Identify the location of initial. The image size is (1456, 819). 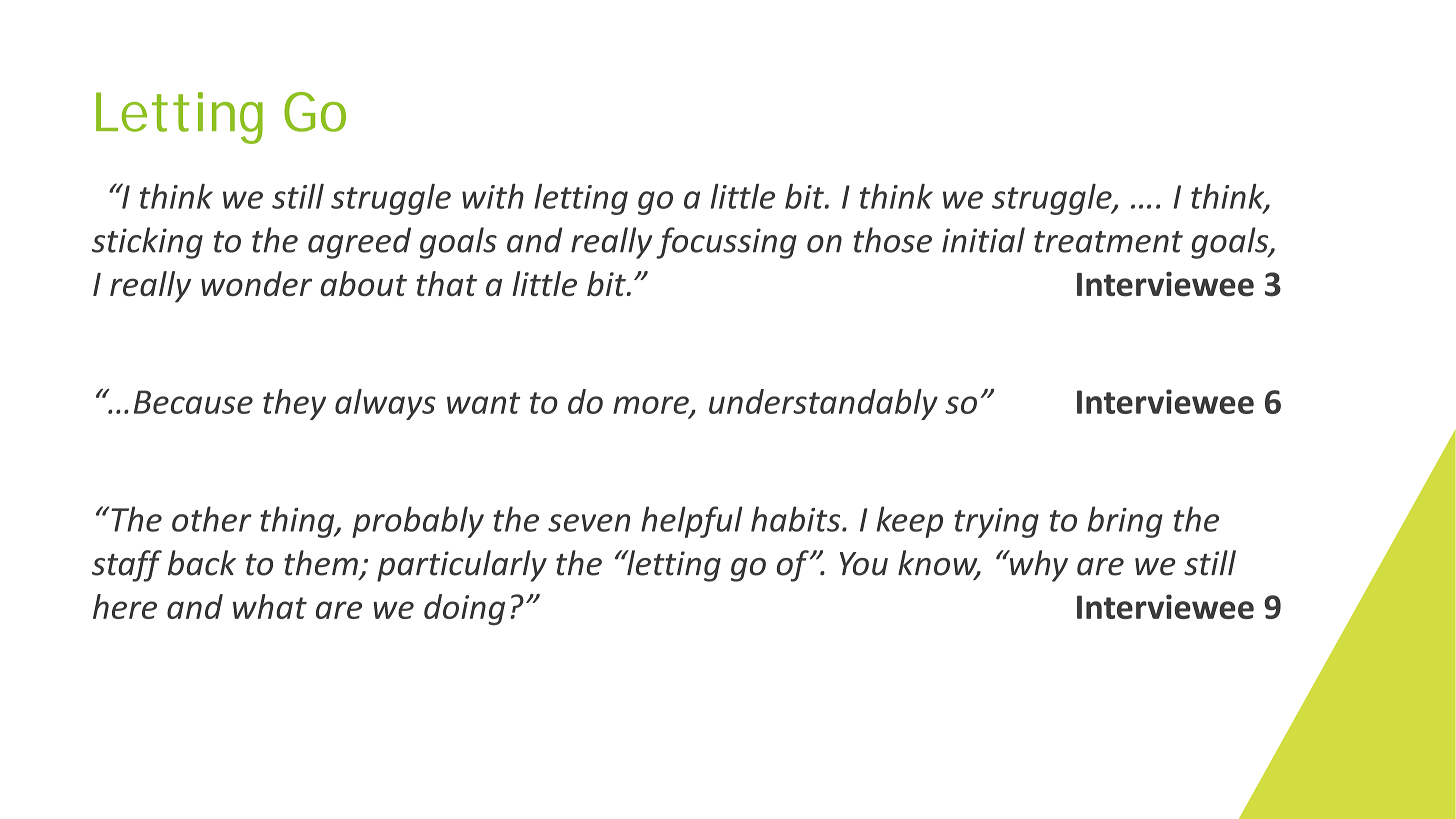
(983, 240).
